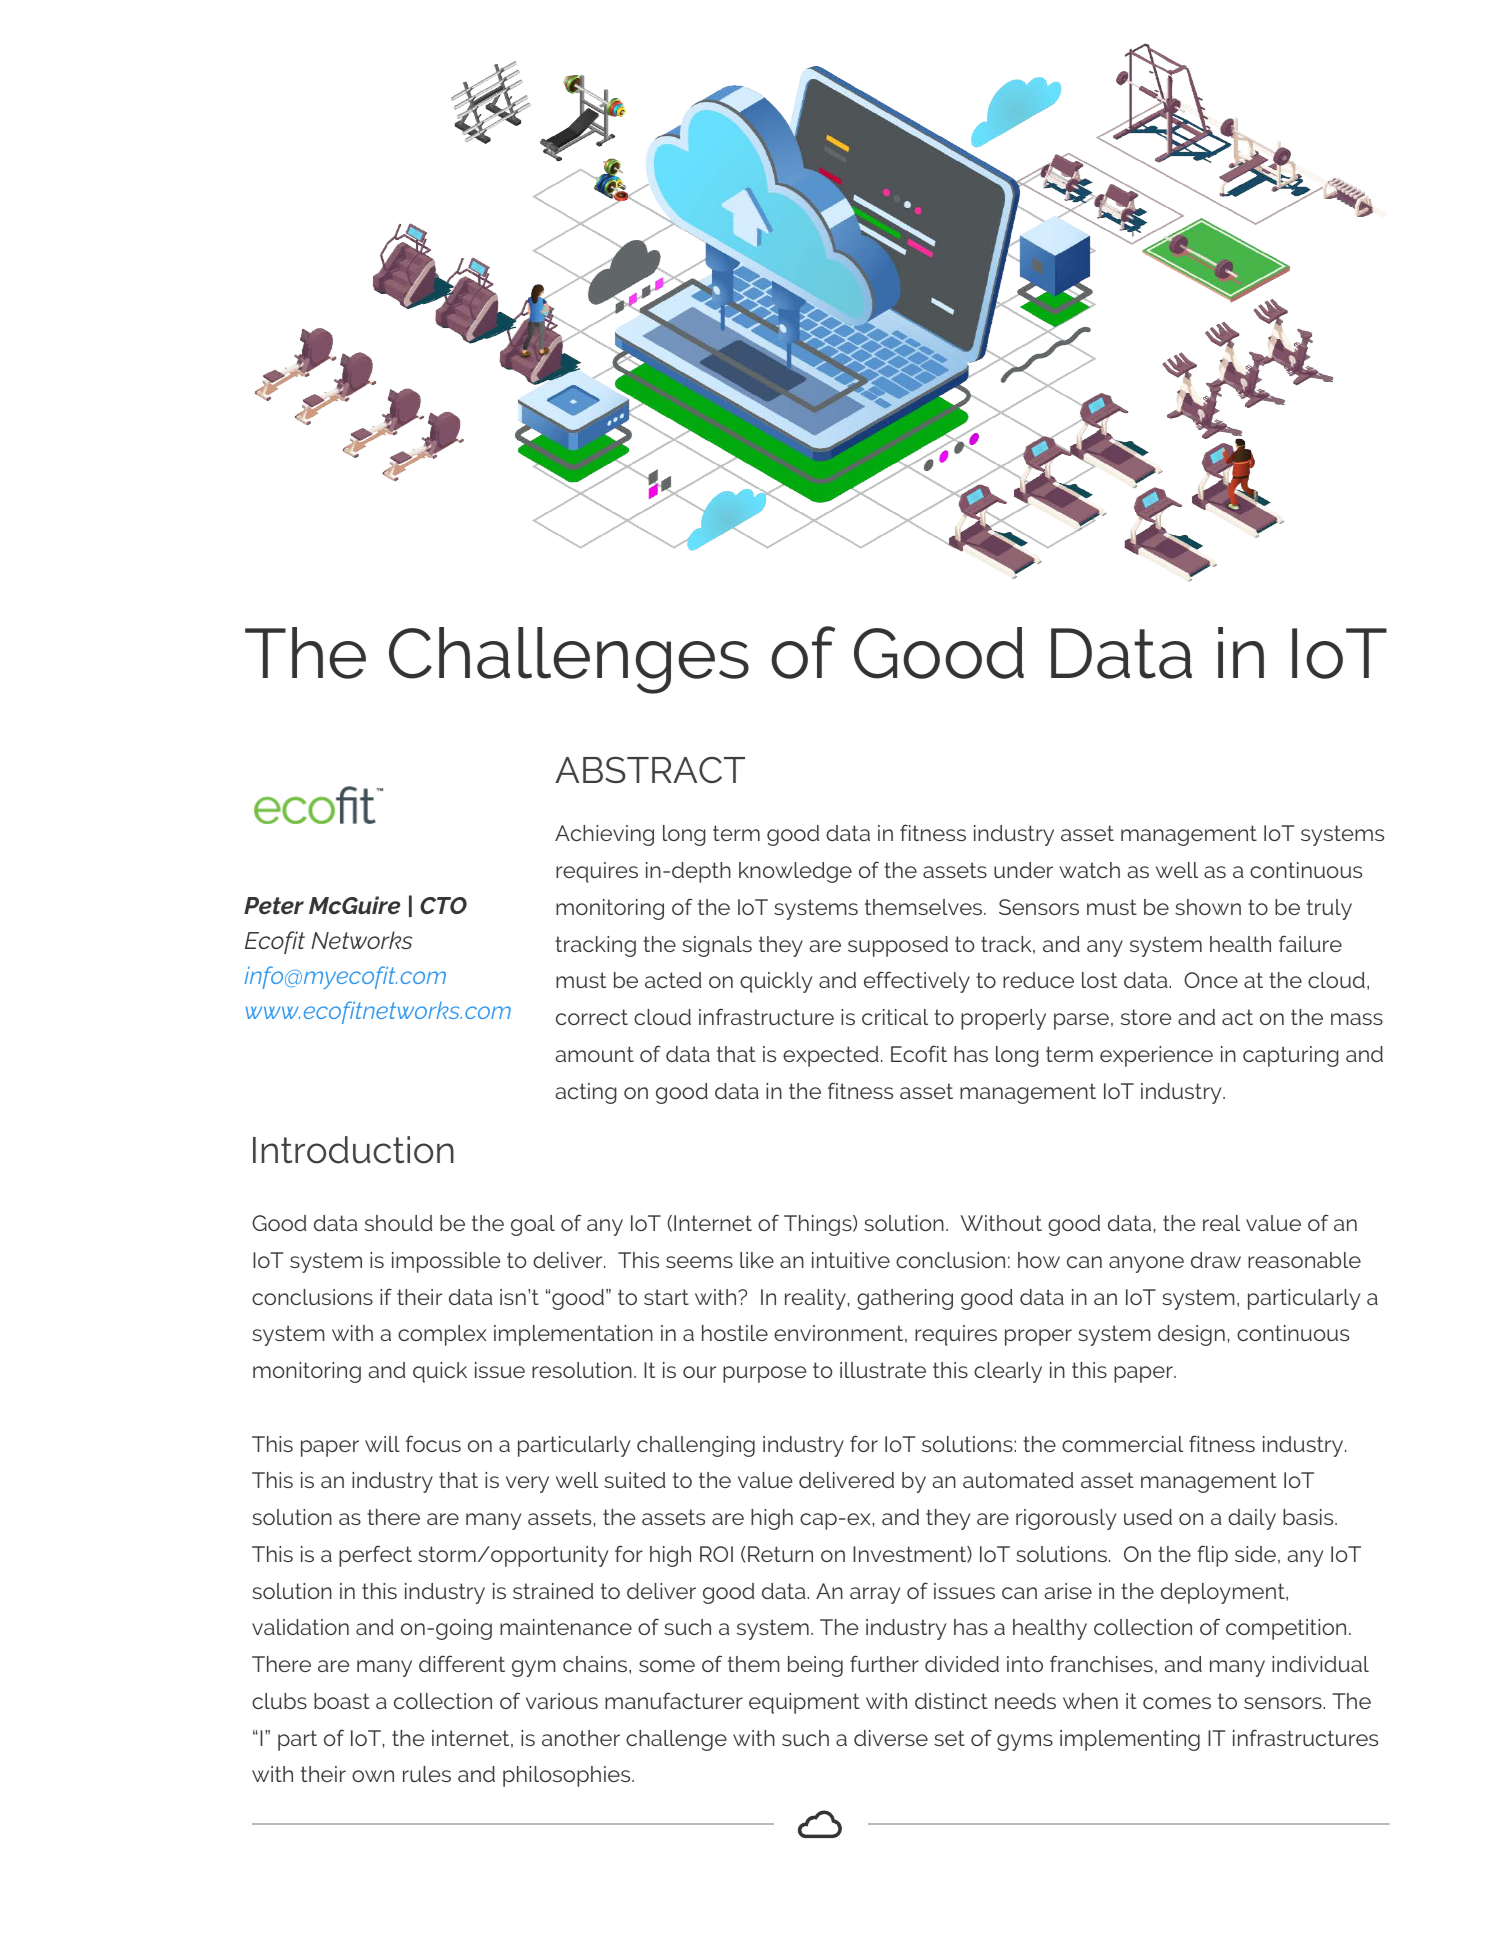  What do you see at coordinates (851, 1260) in the page?
I see `intuitive` at bounding box center [851, 1260].
